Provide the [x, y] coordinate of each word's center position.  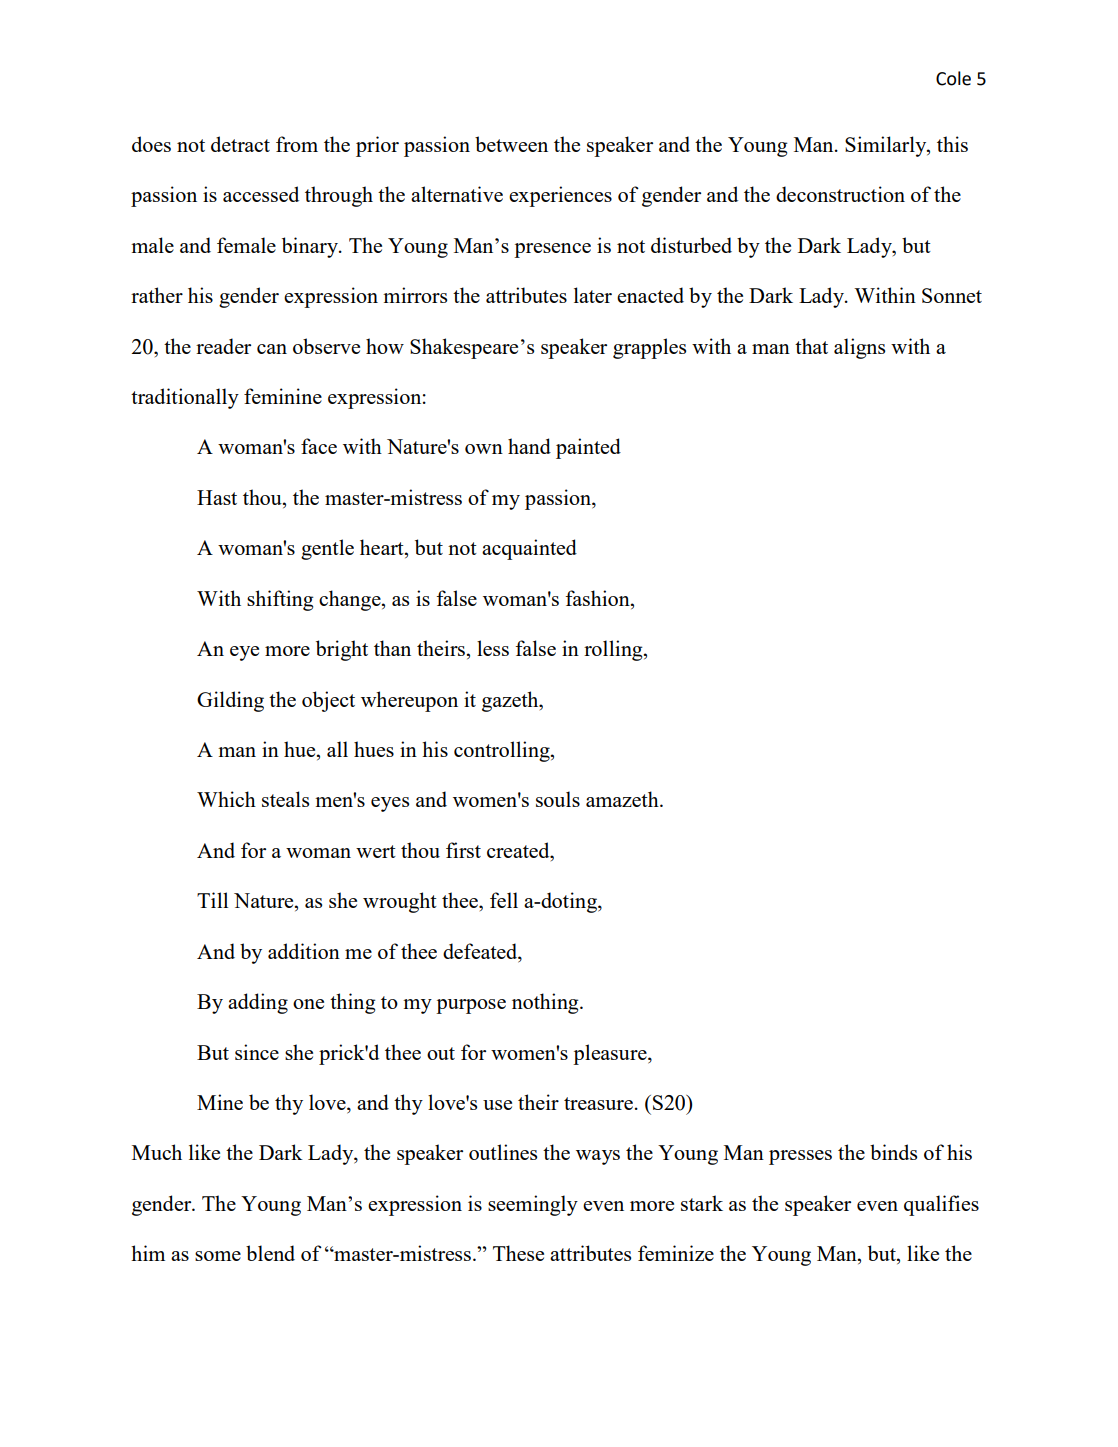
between [511, 144]
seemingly [533, 1205]
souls [558, 799]
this [952, 144]
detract [240, 144]
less [493, 648]
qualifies [941, 1205]
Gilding [230, 701]
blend [270, 1253]
